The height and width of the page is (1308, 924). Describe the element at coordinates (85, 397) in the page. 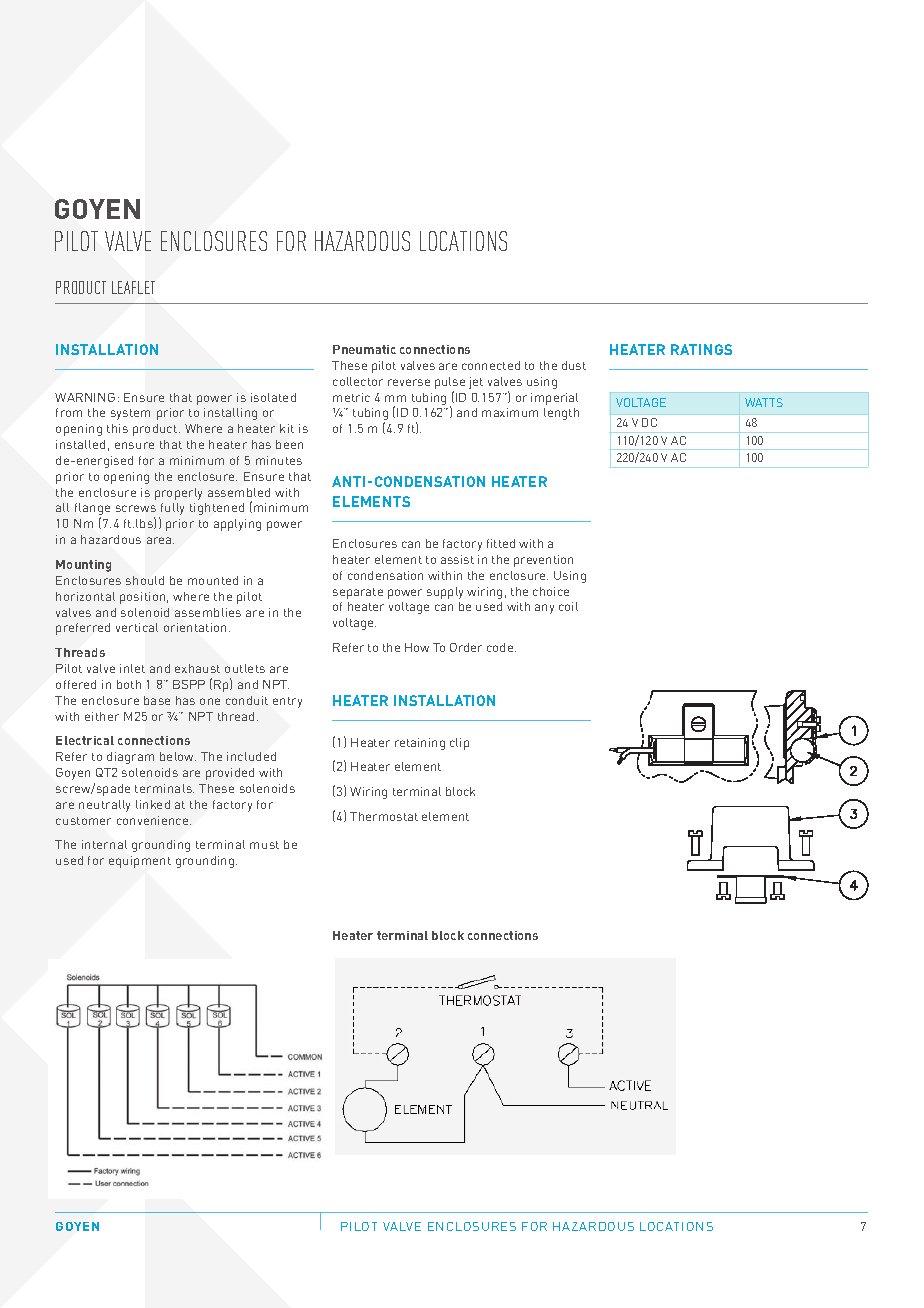

I see `WARNING` at that location.
